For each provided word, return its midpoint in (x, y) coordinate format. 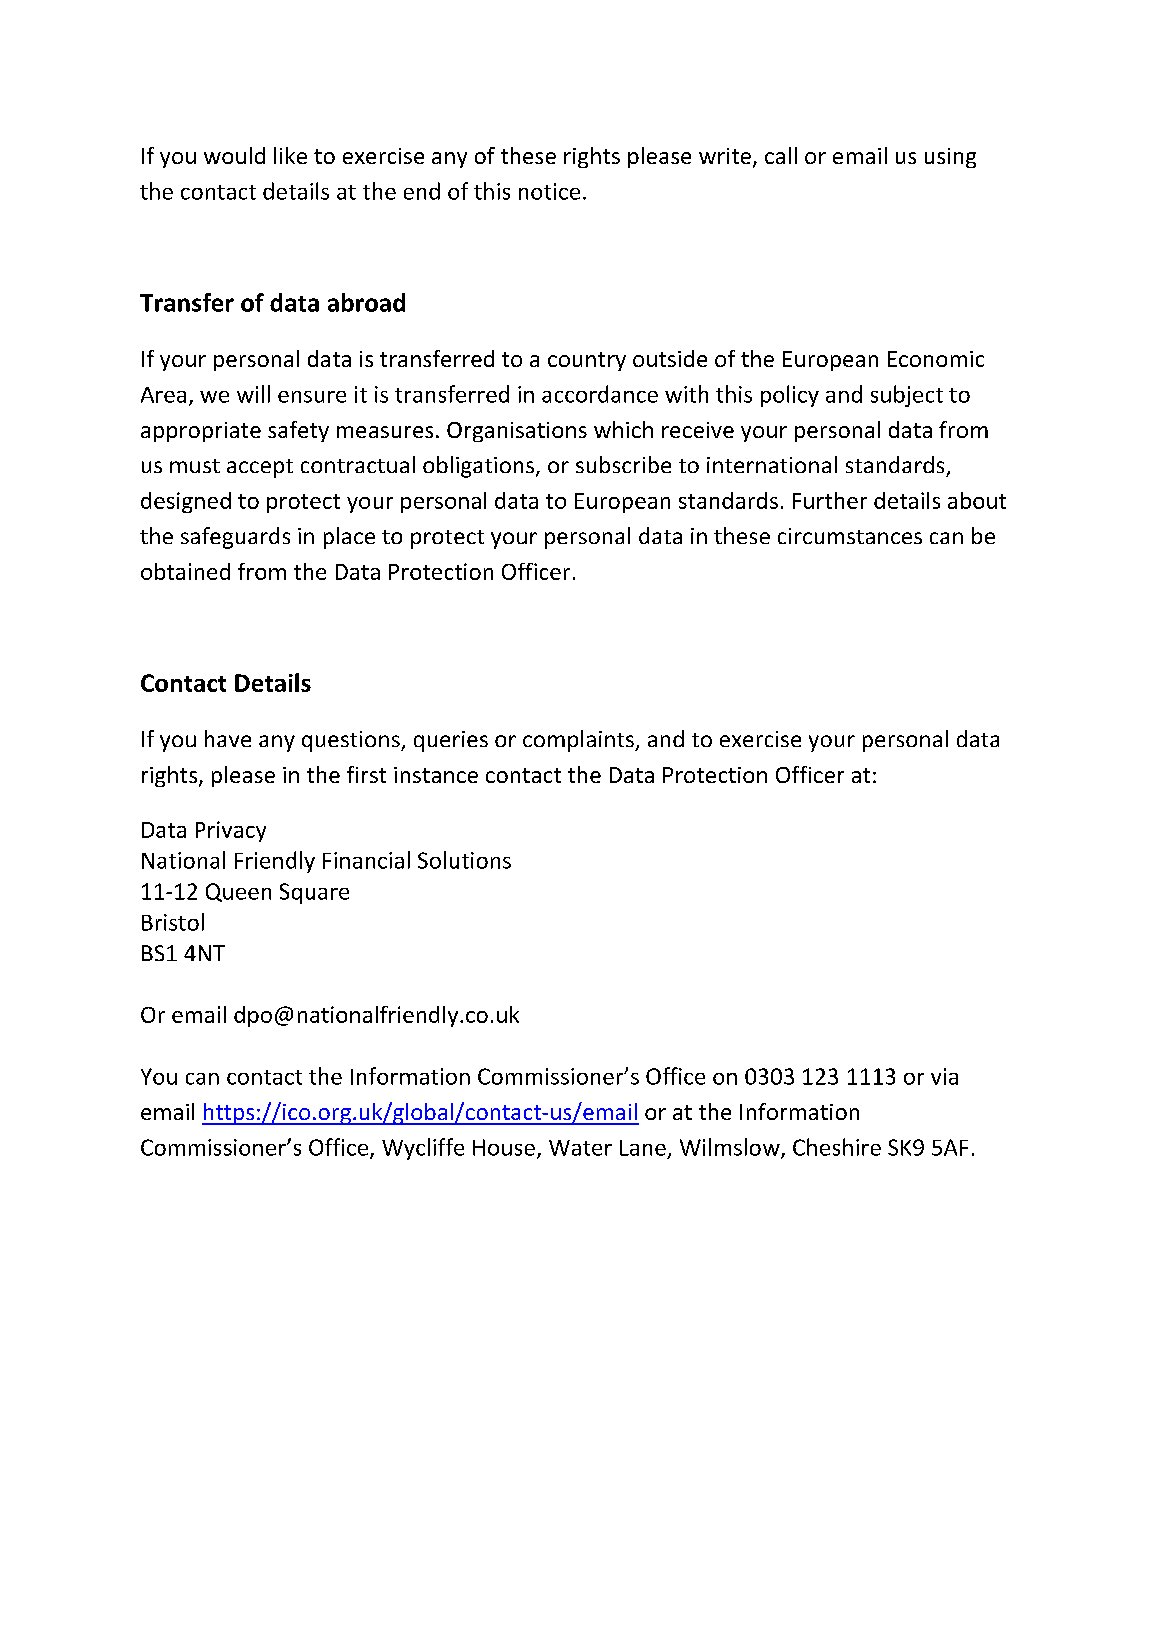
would (234, 155)
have (228, 738)
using (950, 158)
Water (580, 1148)
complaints (579, 741)
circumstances (850, 536)
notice (549, 191)
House (504, 1147)
